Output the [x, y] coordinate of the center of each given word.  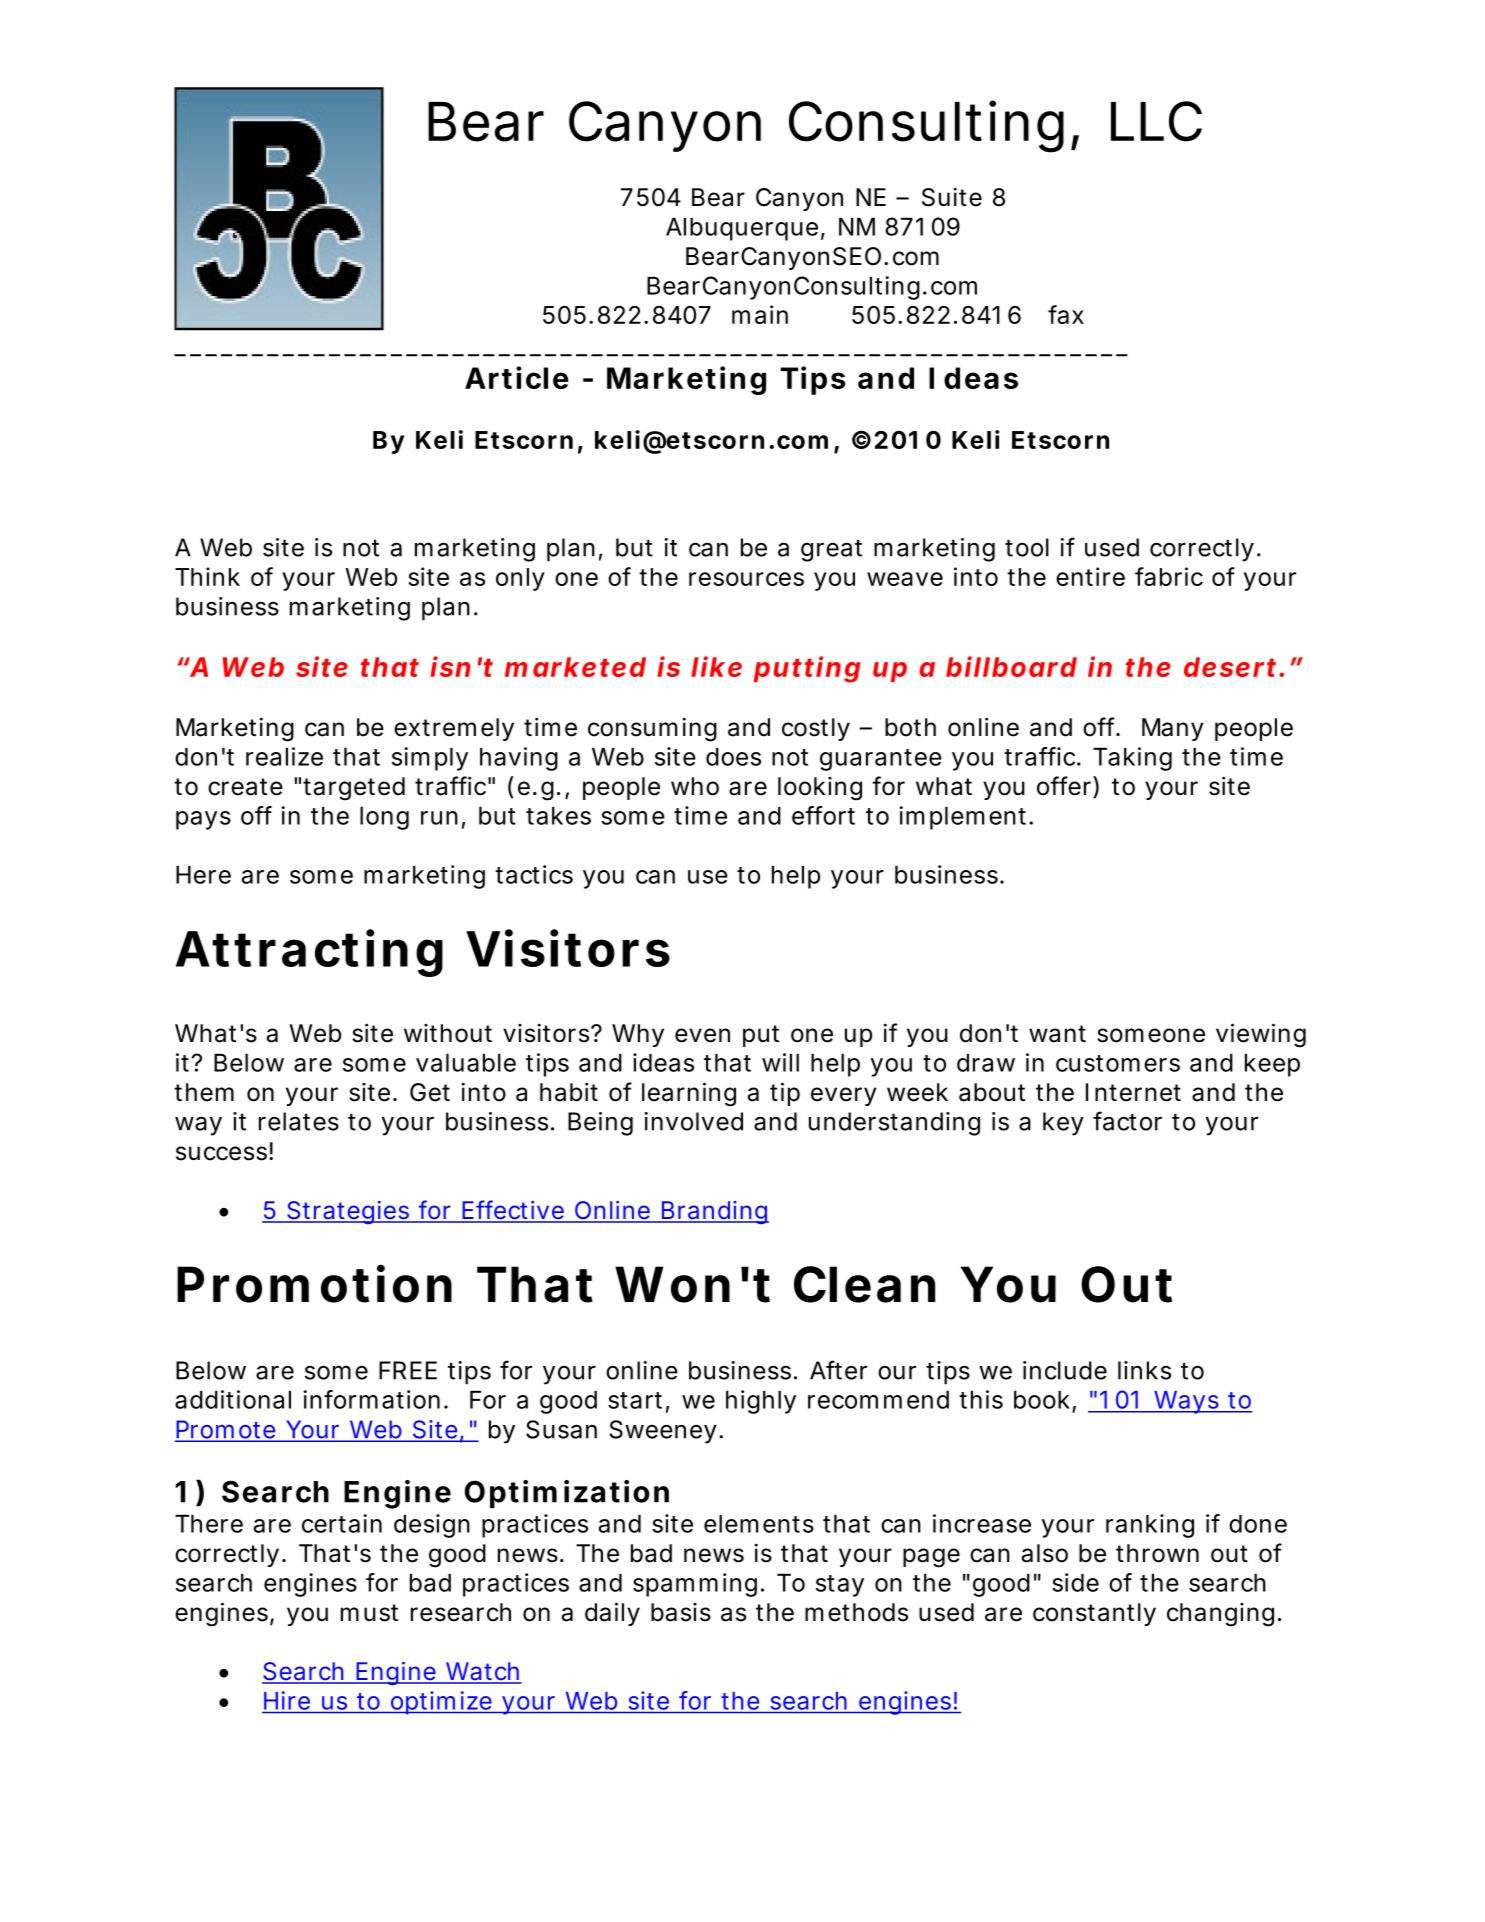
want [1057, 1034]
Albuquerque [742, 229]
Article [517, 377]
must [369, 1613]
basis [681, 1612]
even [702, 1035]
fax [1066, 314]
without [448, 1033]
